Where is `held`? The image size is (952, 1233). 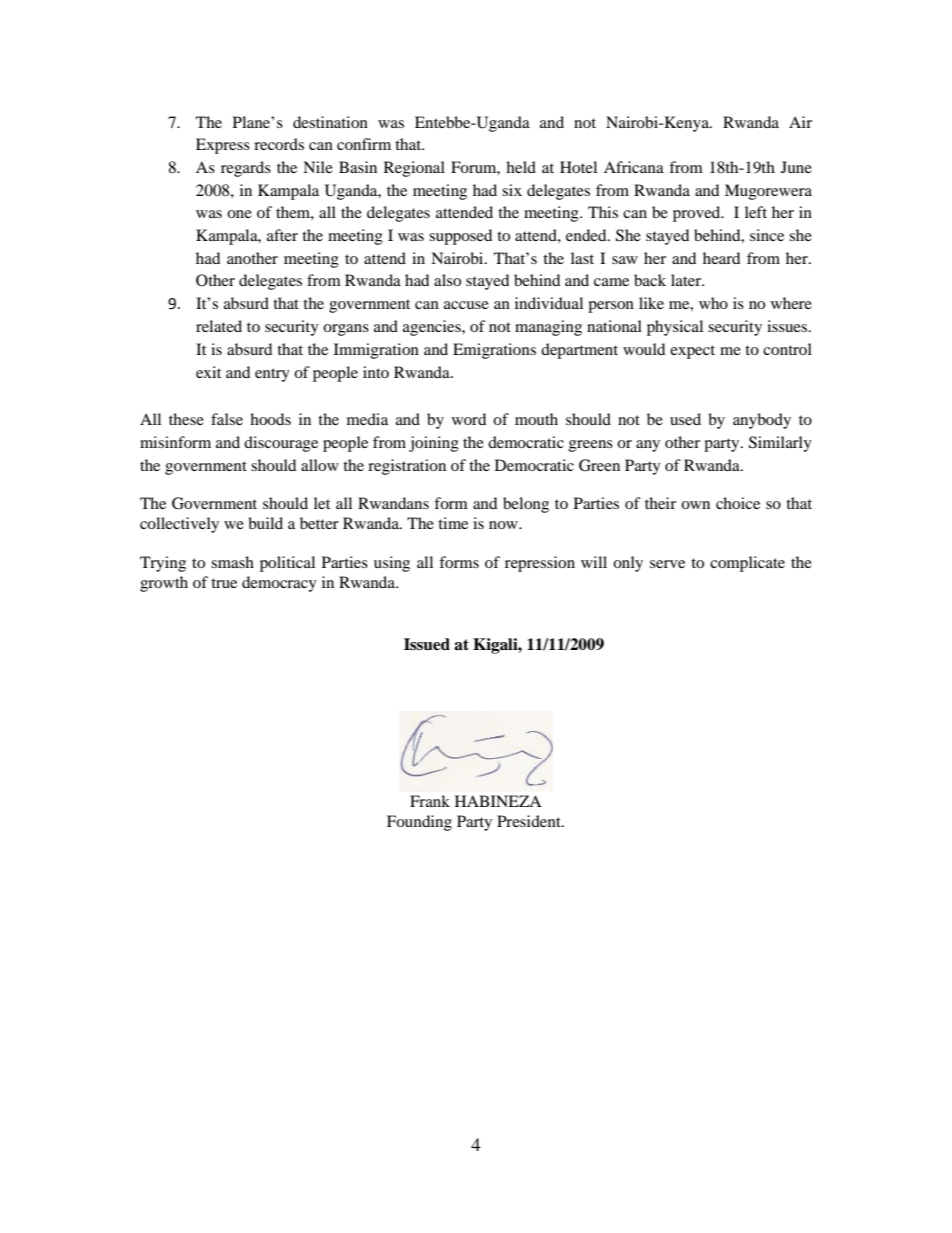 held is located at coordinates (521, 167).
